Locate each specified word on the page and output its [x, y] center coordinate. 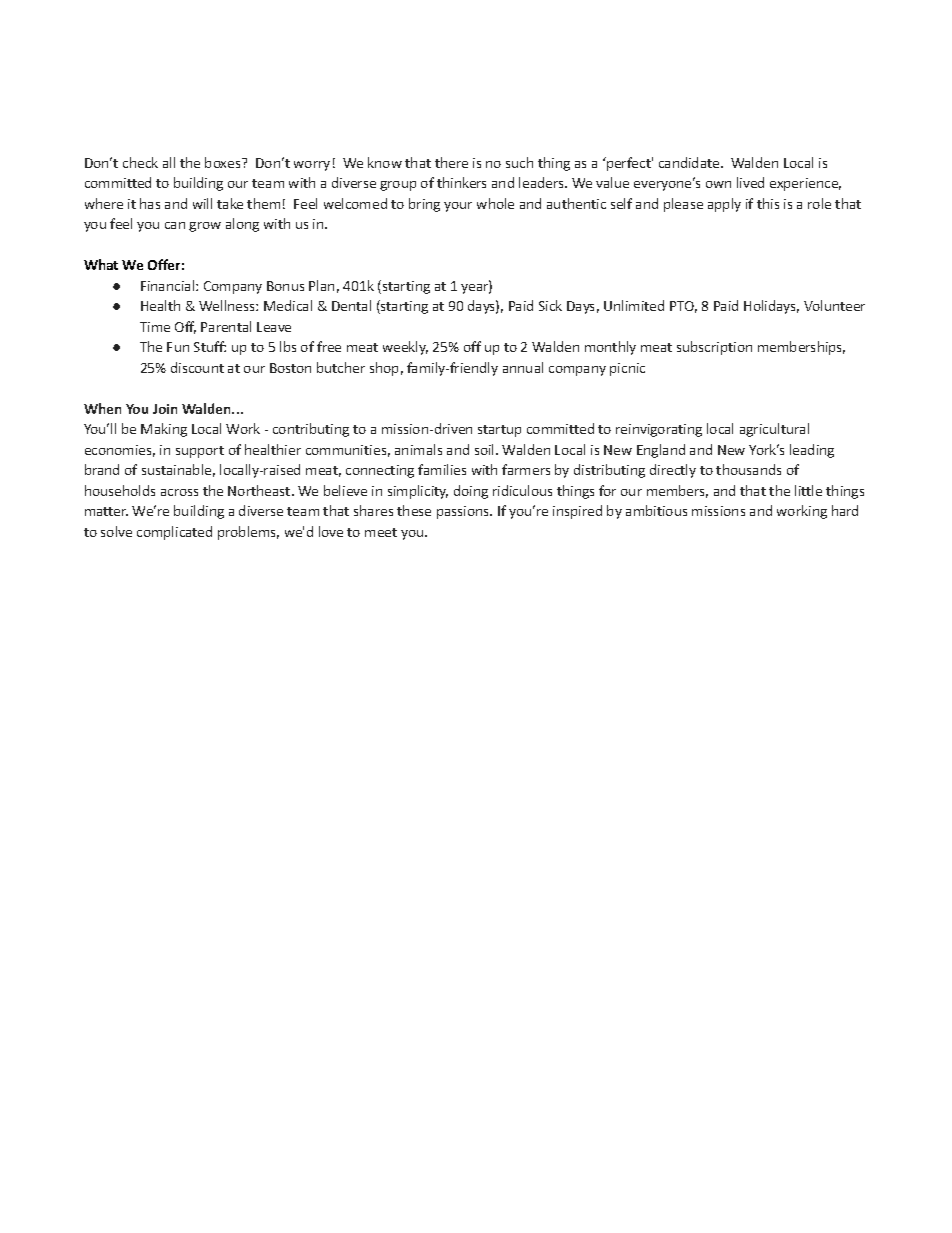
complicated [174, 533]
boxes [224, 162]
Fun [178, 347]
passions [464, 512]
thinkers [461, 182]
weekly [405, 348]
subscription [714, 348]
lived [750, 182]
